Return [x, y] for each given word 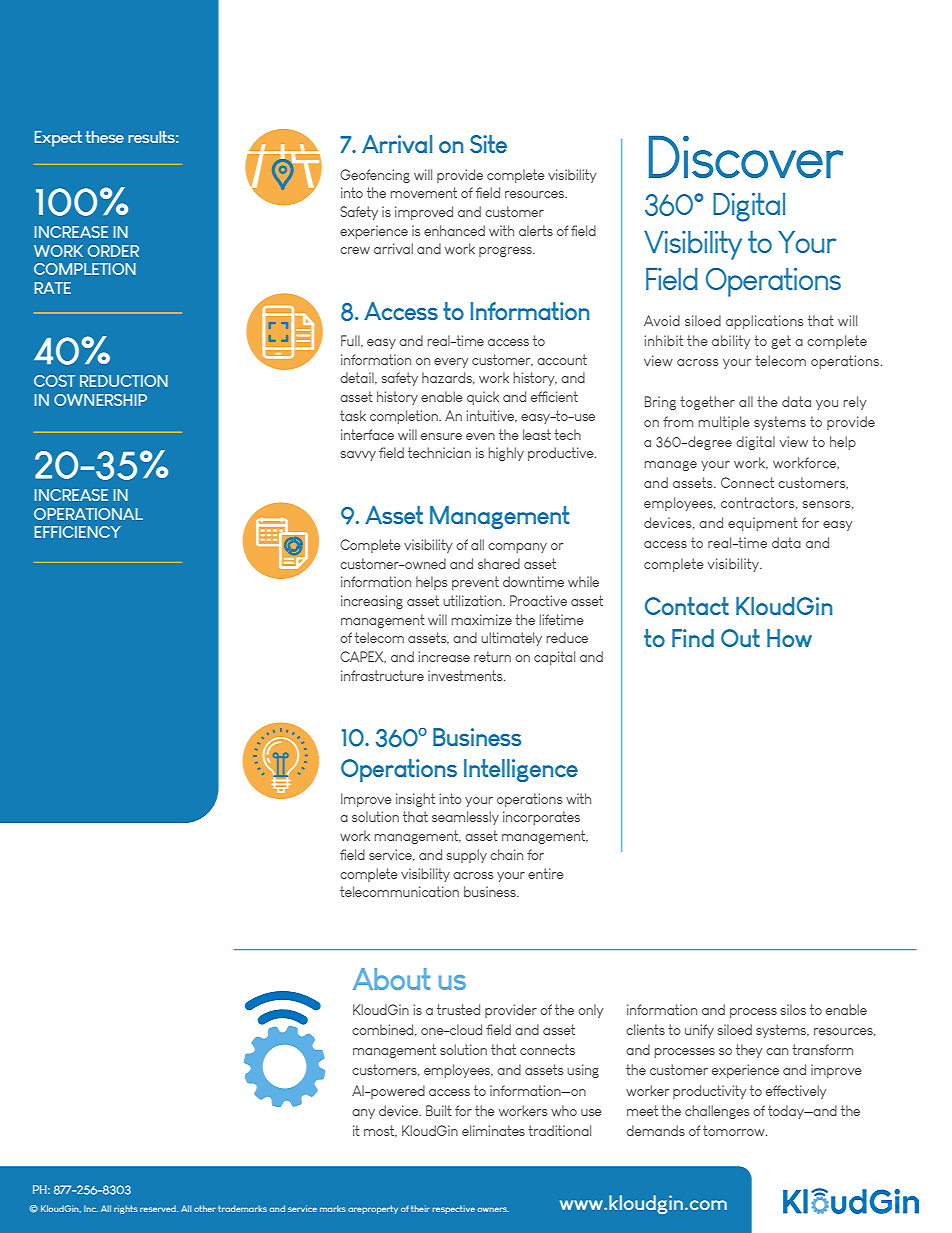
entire [546, 873]
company [517, 548]
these [104, 137]
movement [423, 192]
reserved [159, 1208]
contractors [759, 503]
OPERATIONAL [88, 514]
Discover [746, 156]
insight [415, 800]
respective [453, 1209]
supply [467, 856]
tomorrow [735, 1130]
